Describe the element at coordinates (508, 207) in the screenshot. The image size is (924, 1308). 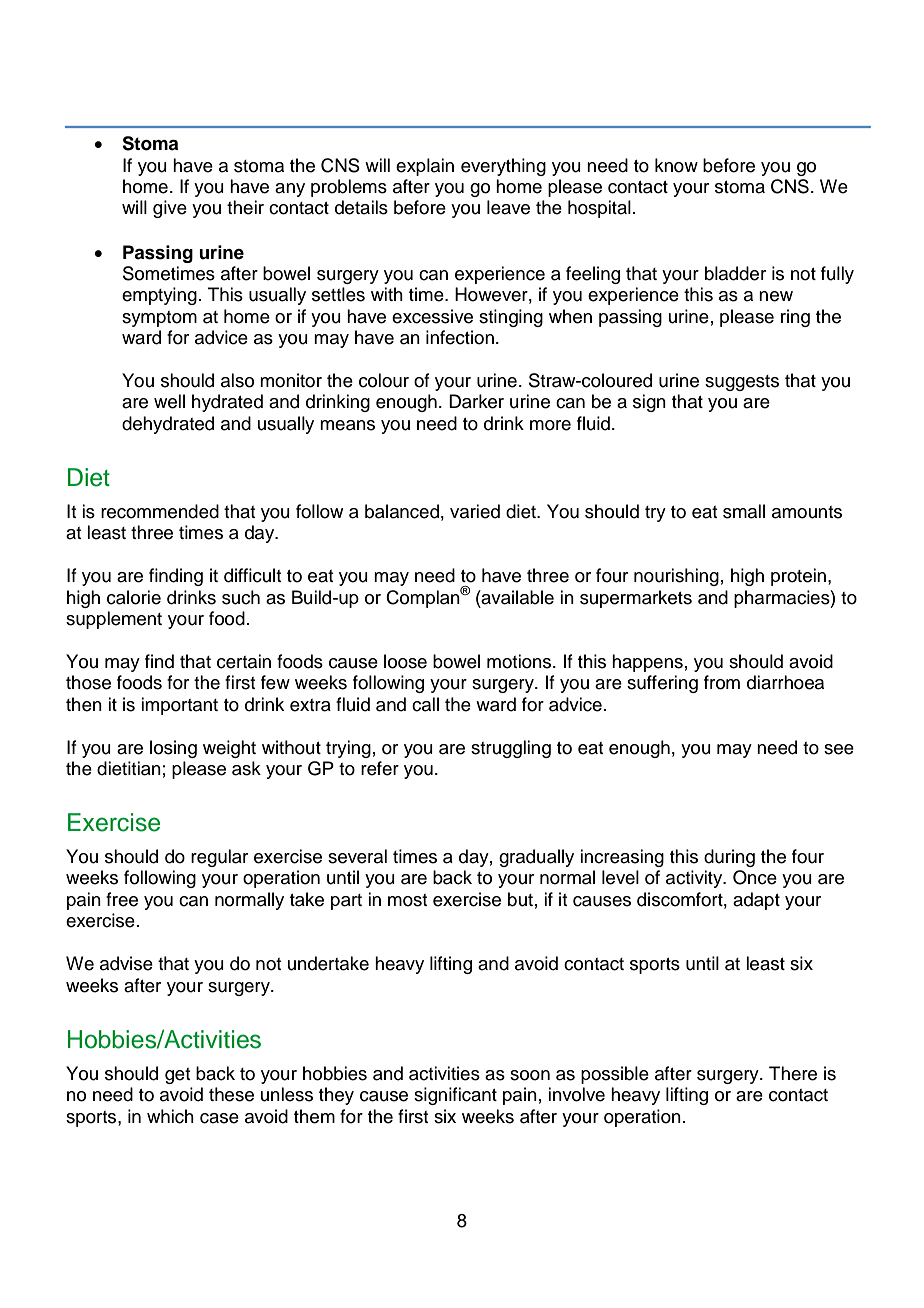
I see `leave` at that location.
